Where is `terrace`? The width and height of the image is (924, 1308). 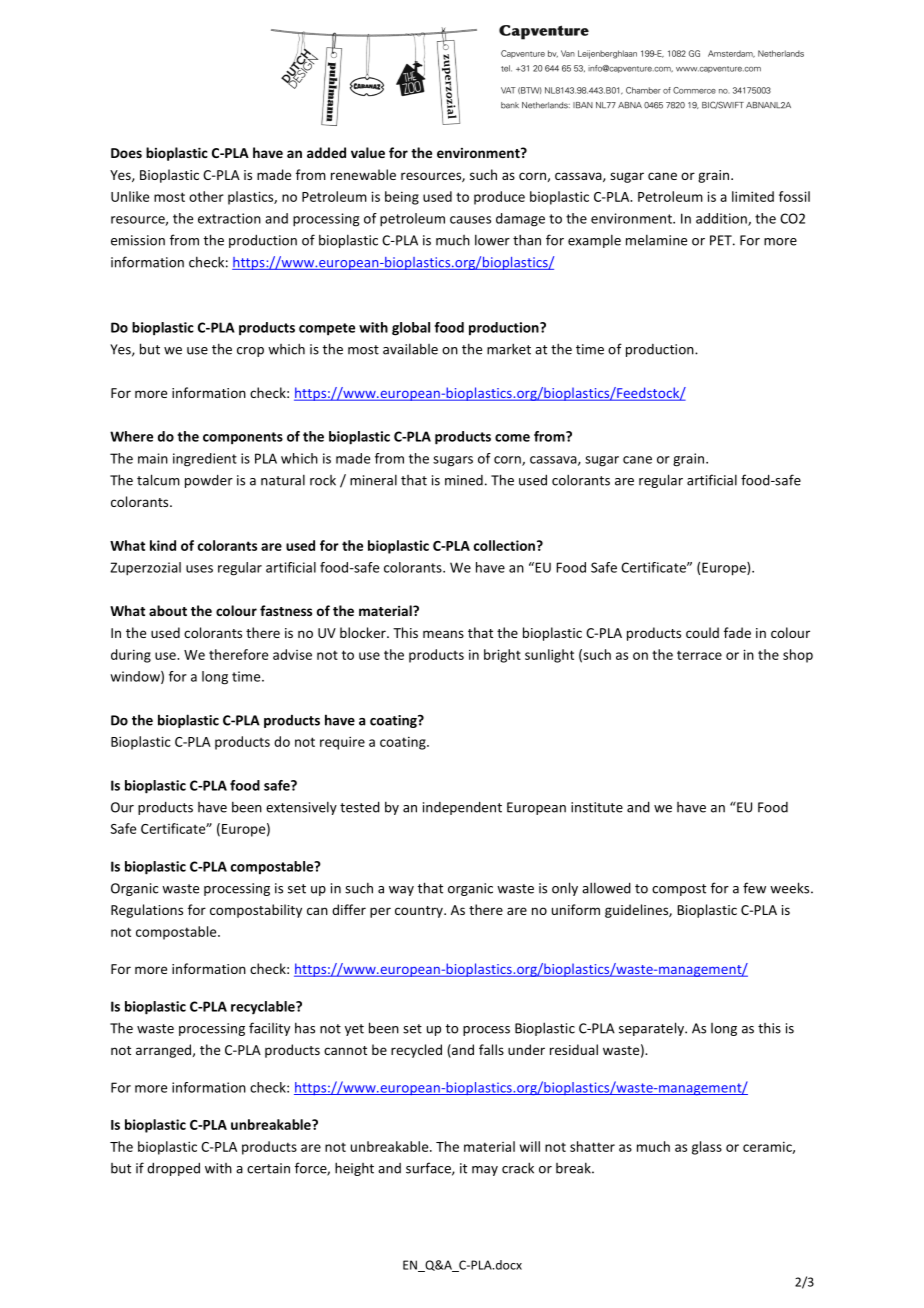
terrace is located at coordinates (699, 655).
